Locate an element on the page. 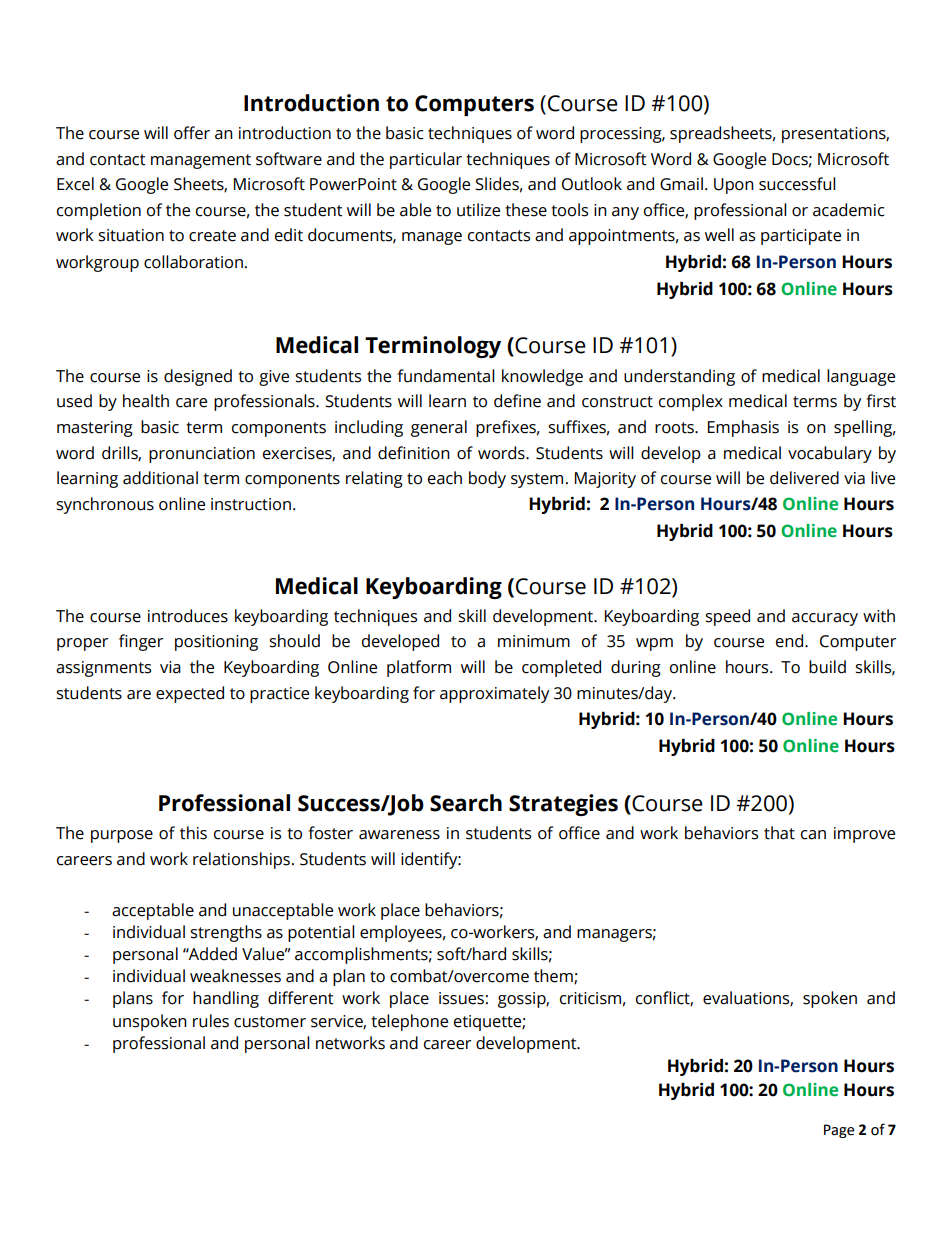  introduces is located at coordinates (188, 616).
